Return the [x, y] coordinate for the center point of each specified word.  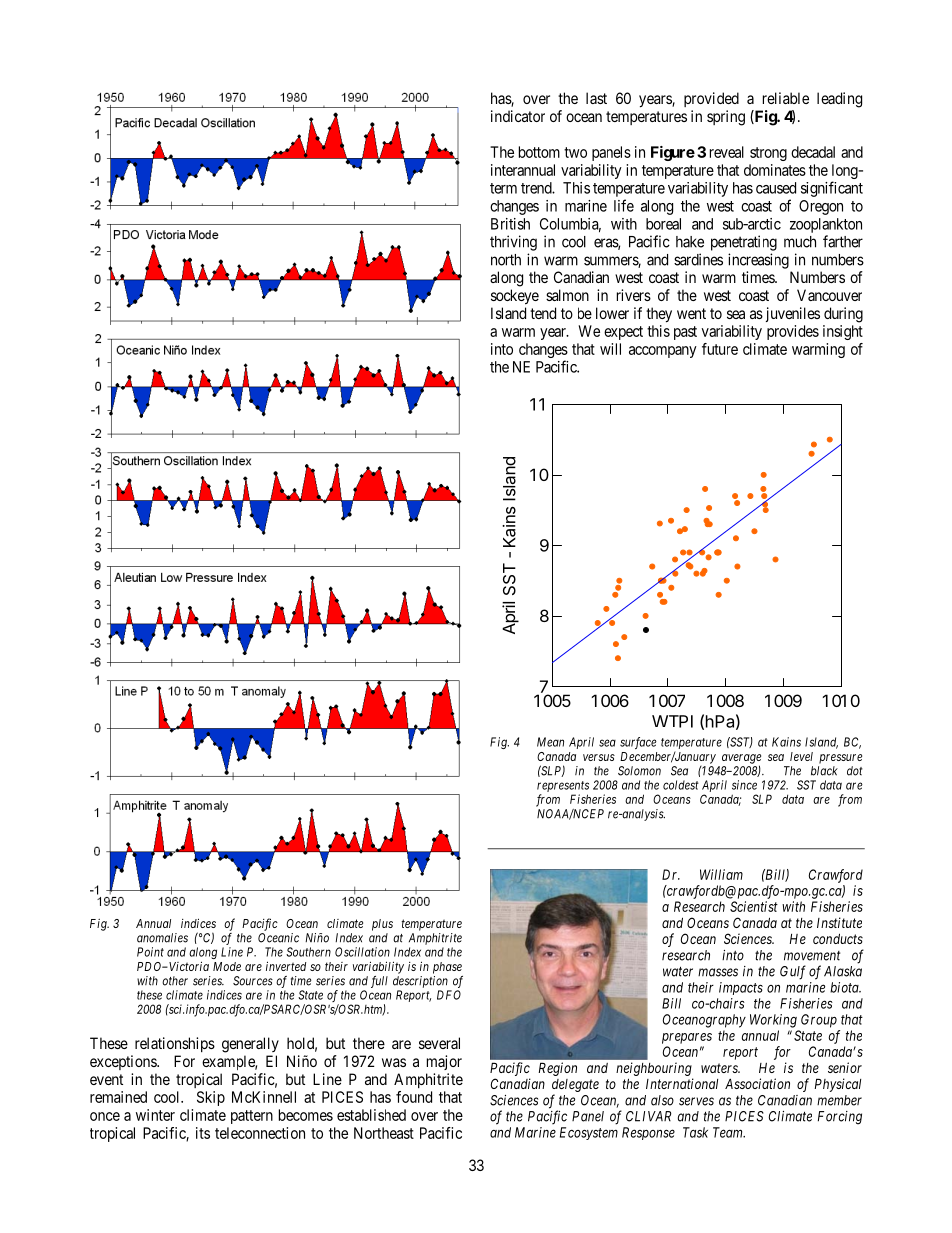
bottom [539, 152]
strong [768, 154]
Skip [211, 1098]
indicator [518, 116]
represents [563, 788]
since [744, 785]
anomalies [162, 938]
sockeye [515, 297]
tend [543, 313]
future [720, 349]
